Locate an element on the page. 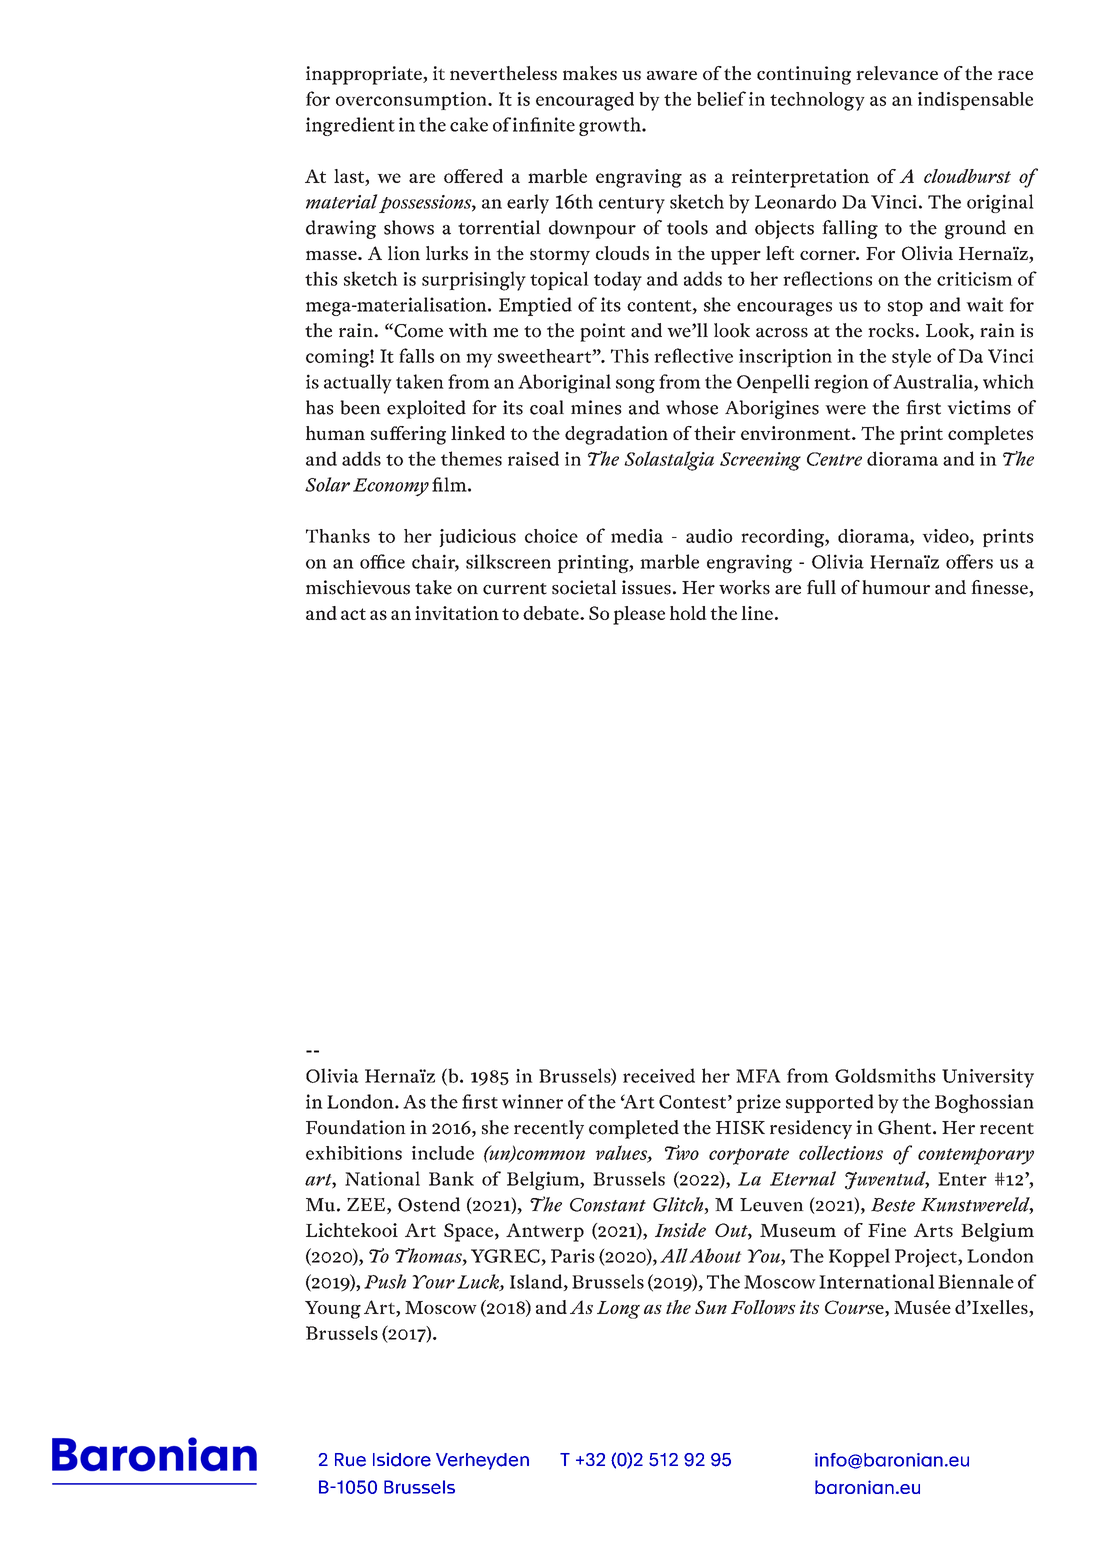  hold is located at coordinates (688, 613).
